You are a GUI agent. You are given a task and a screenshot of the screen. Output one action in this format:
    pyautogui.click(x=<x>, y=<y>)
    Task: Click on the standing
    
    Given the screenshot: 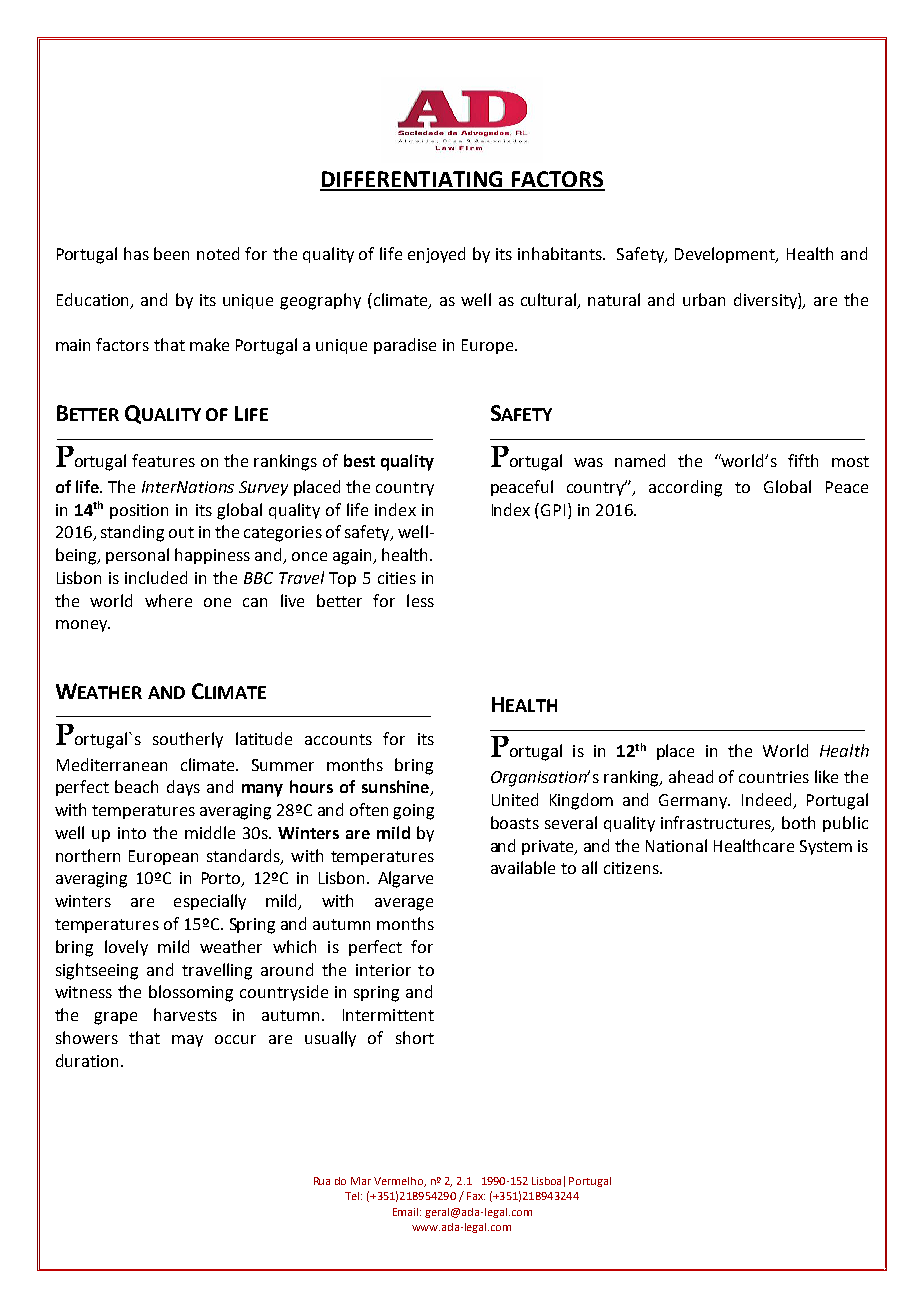 What is the action you would take?
    pyautogui.click(x=132, y=533)
